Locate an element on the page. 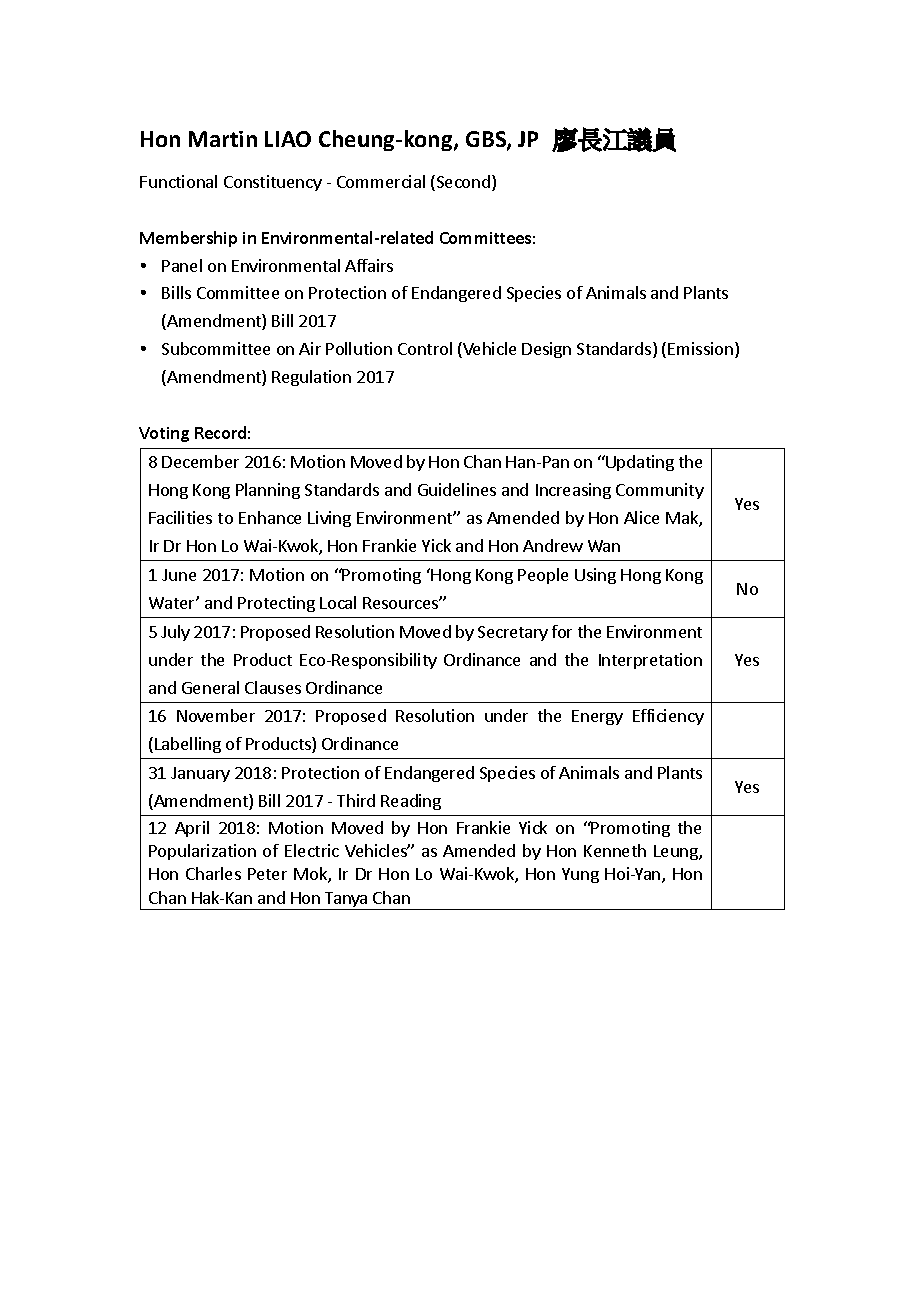 Image resolution: width=924 pixels, height=1308 pixels. Alice is located at coordinates (641, 517).
